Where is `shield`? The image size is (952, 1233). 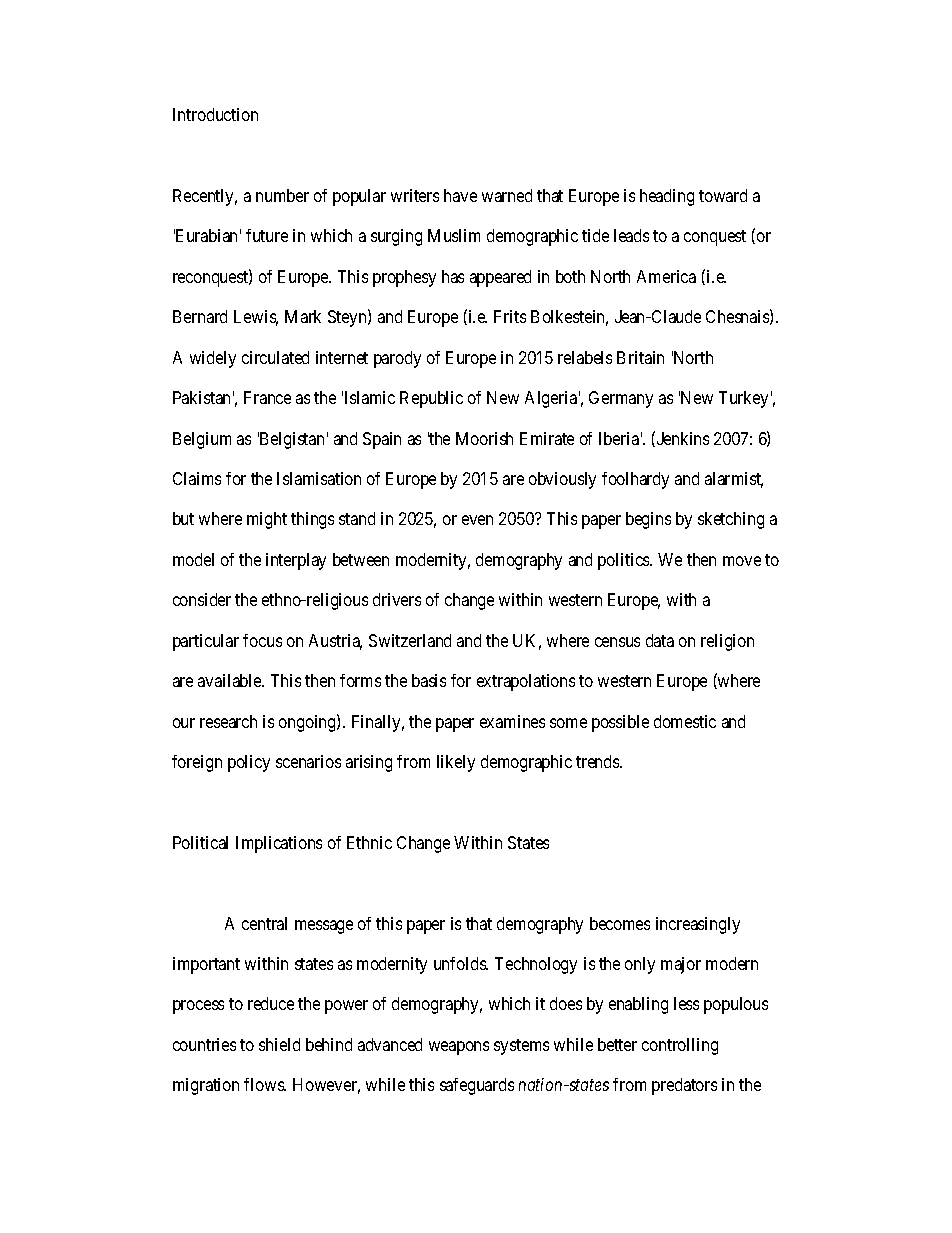
shield is located at coordinates (279, 1044).
